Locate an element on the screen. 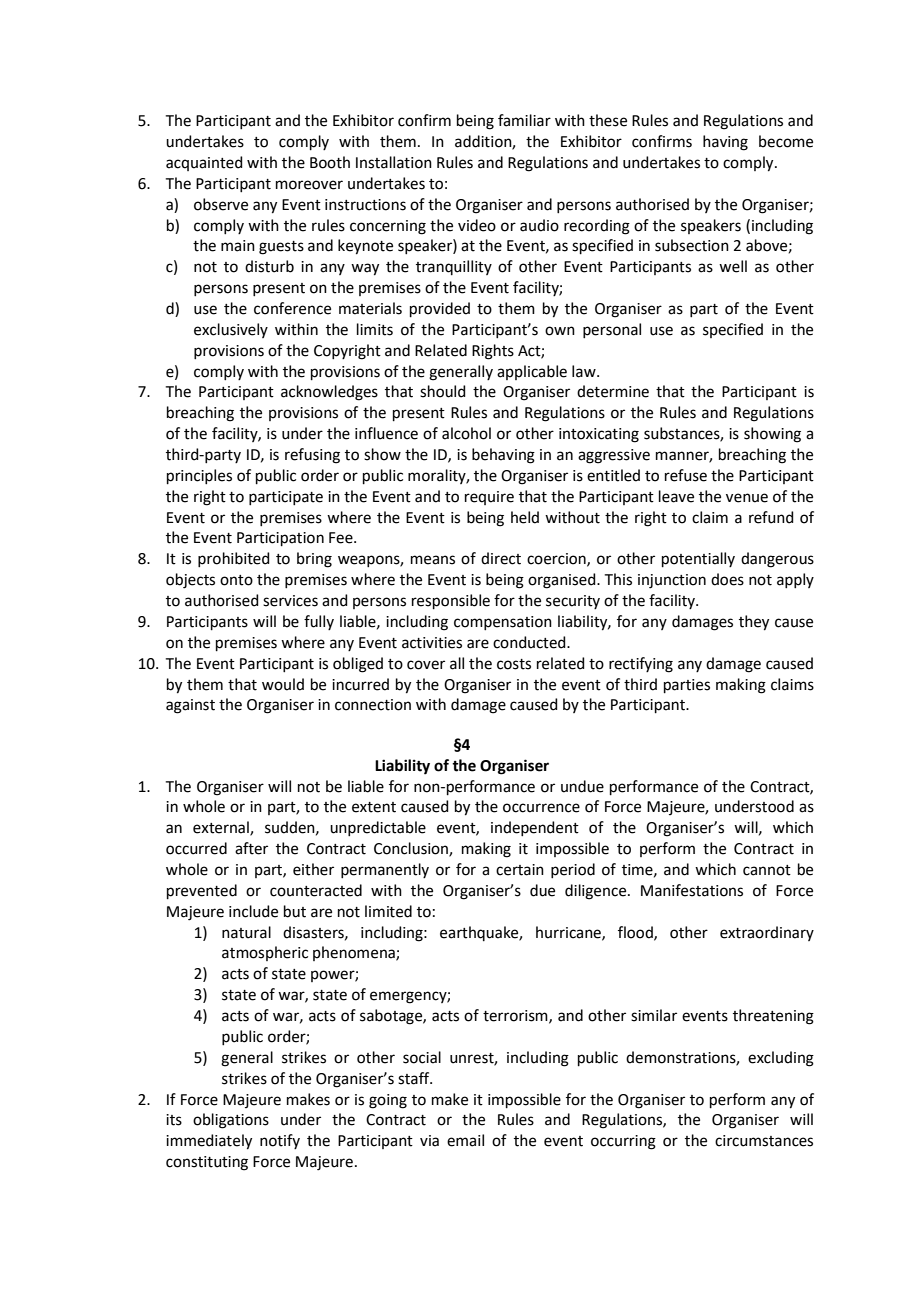 This screenshot has width=924, height=1308. familiar is located at coordinates (524, 120).
